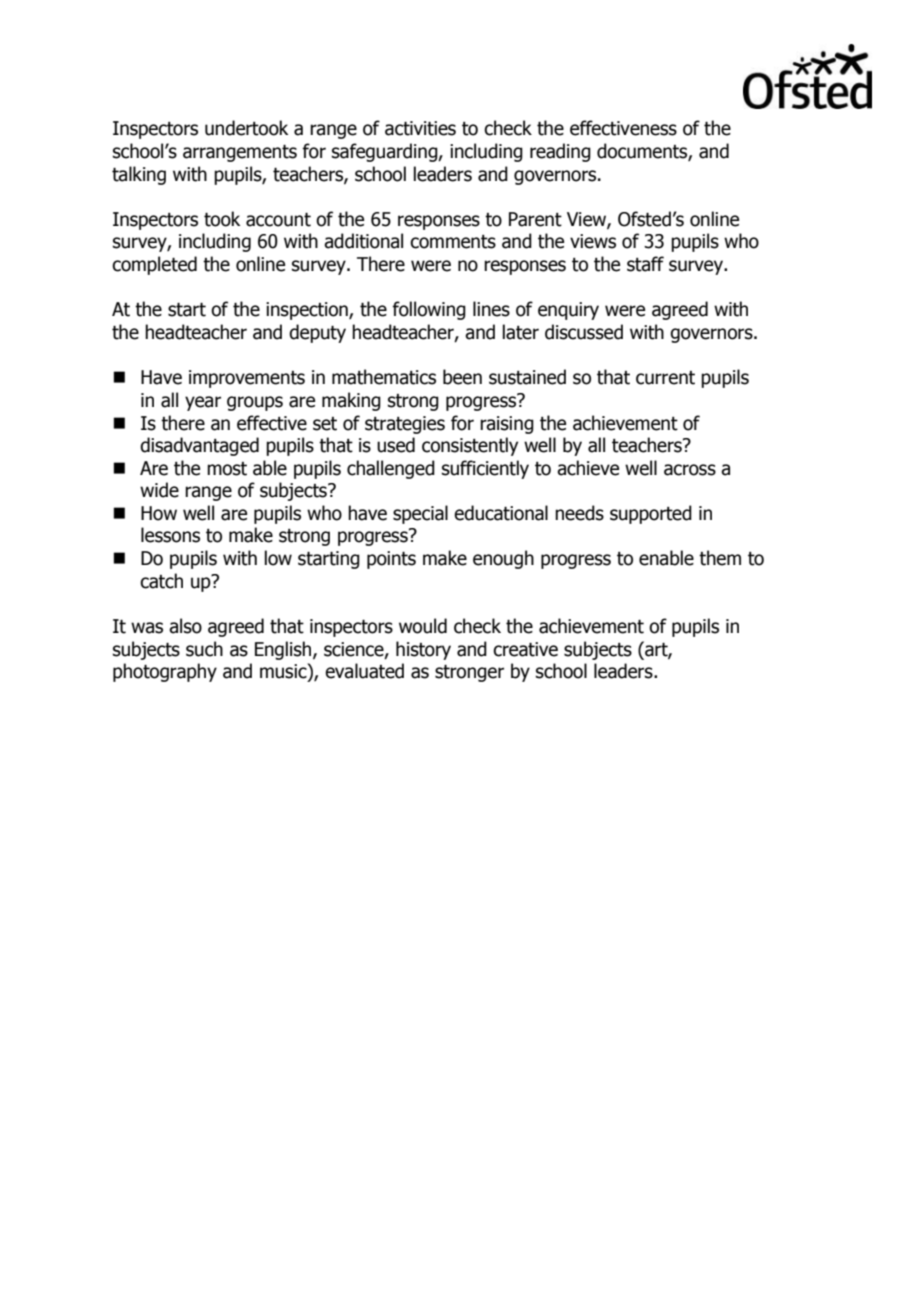 The height and width of the image is (1310, 924). Describe the element at coordinates (423, 650) in the image. I see `history` at that location.
